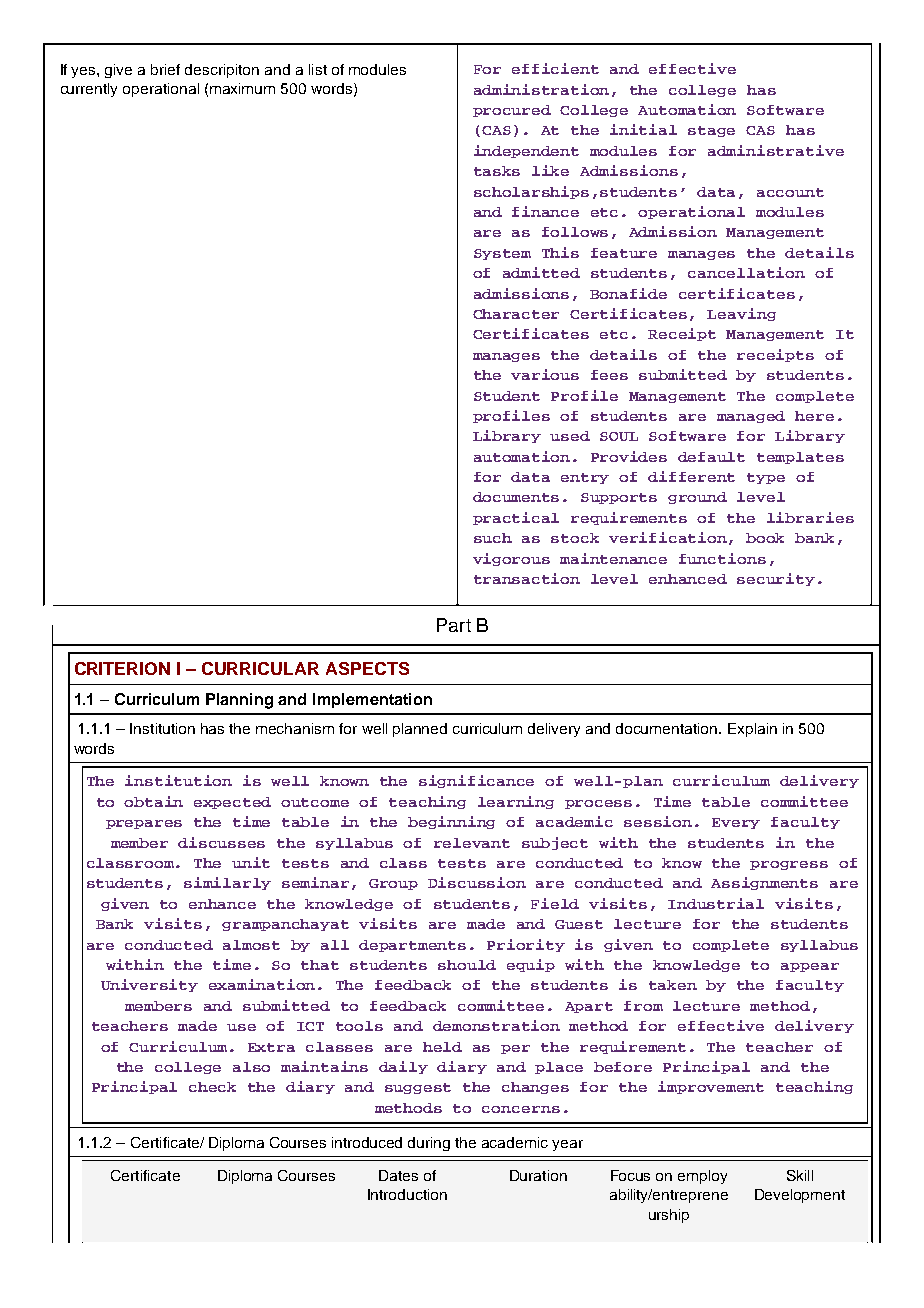 The height and width of the image is (1308, 924). I want to click on check, so click(212, 1087).
